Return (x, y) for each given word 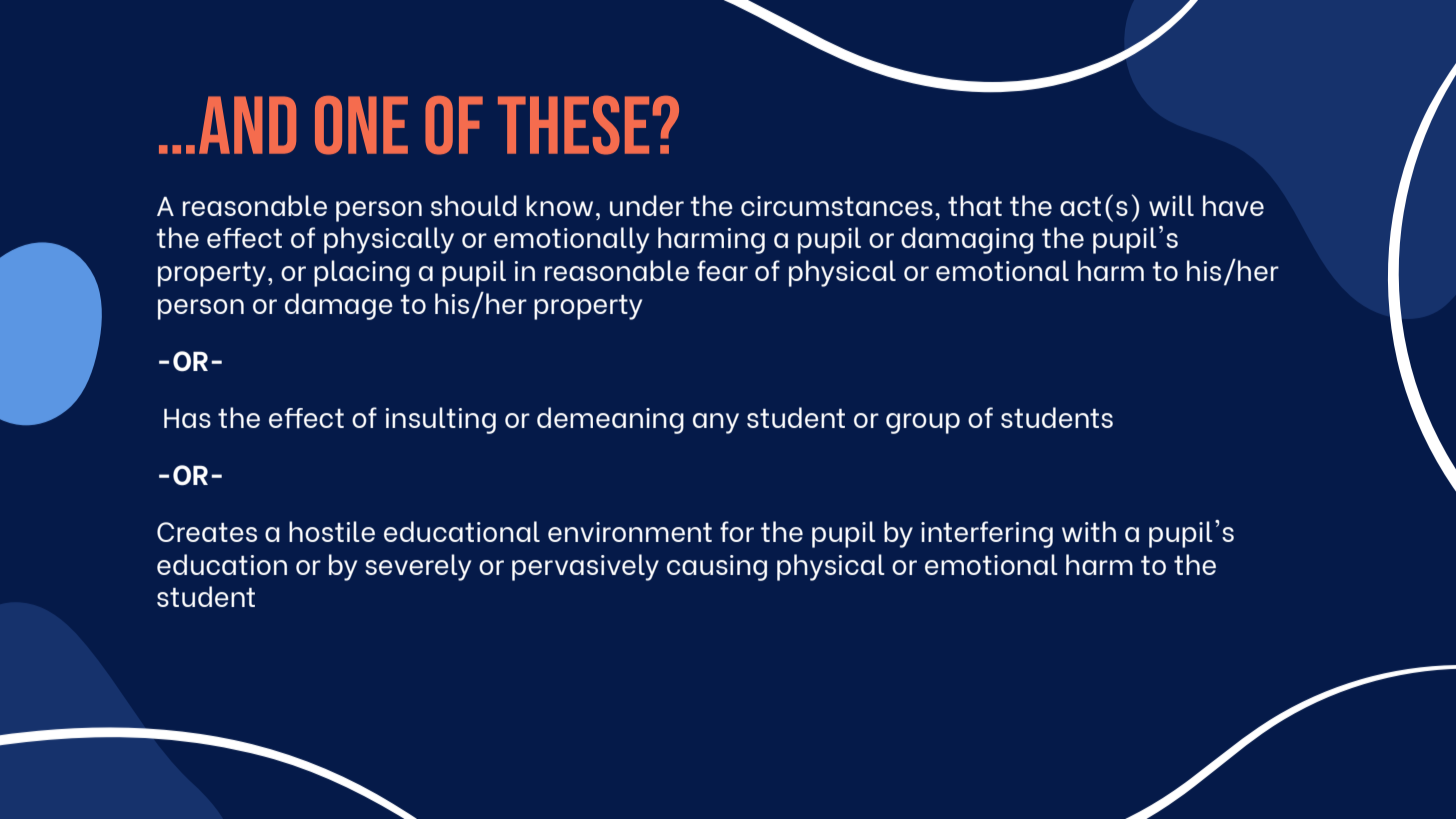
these (573, 125)
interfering (987, 534)
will (1171, 205)
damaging (967, 240)
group (923, 423)
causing (717, 568)
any (716, 423)
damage (339, 306)
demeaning (610, 420)
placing (362, 273)
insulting (441, 420)
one (361, 125)
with (1089, 531)
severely (418, 567)
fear (722, 270)
